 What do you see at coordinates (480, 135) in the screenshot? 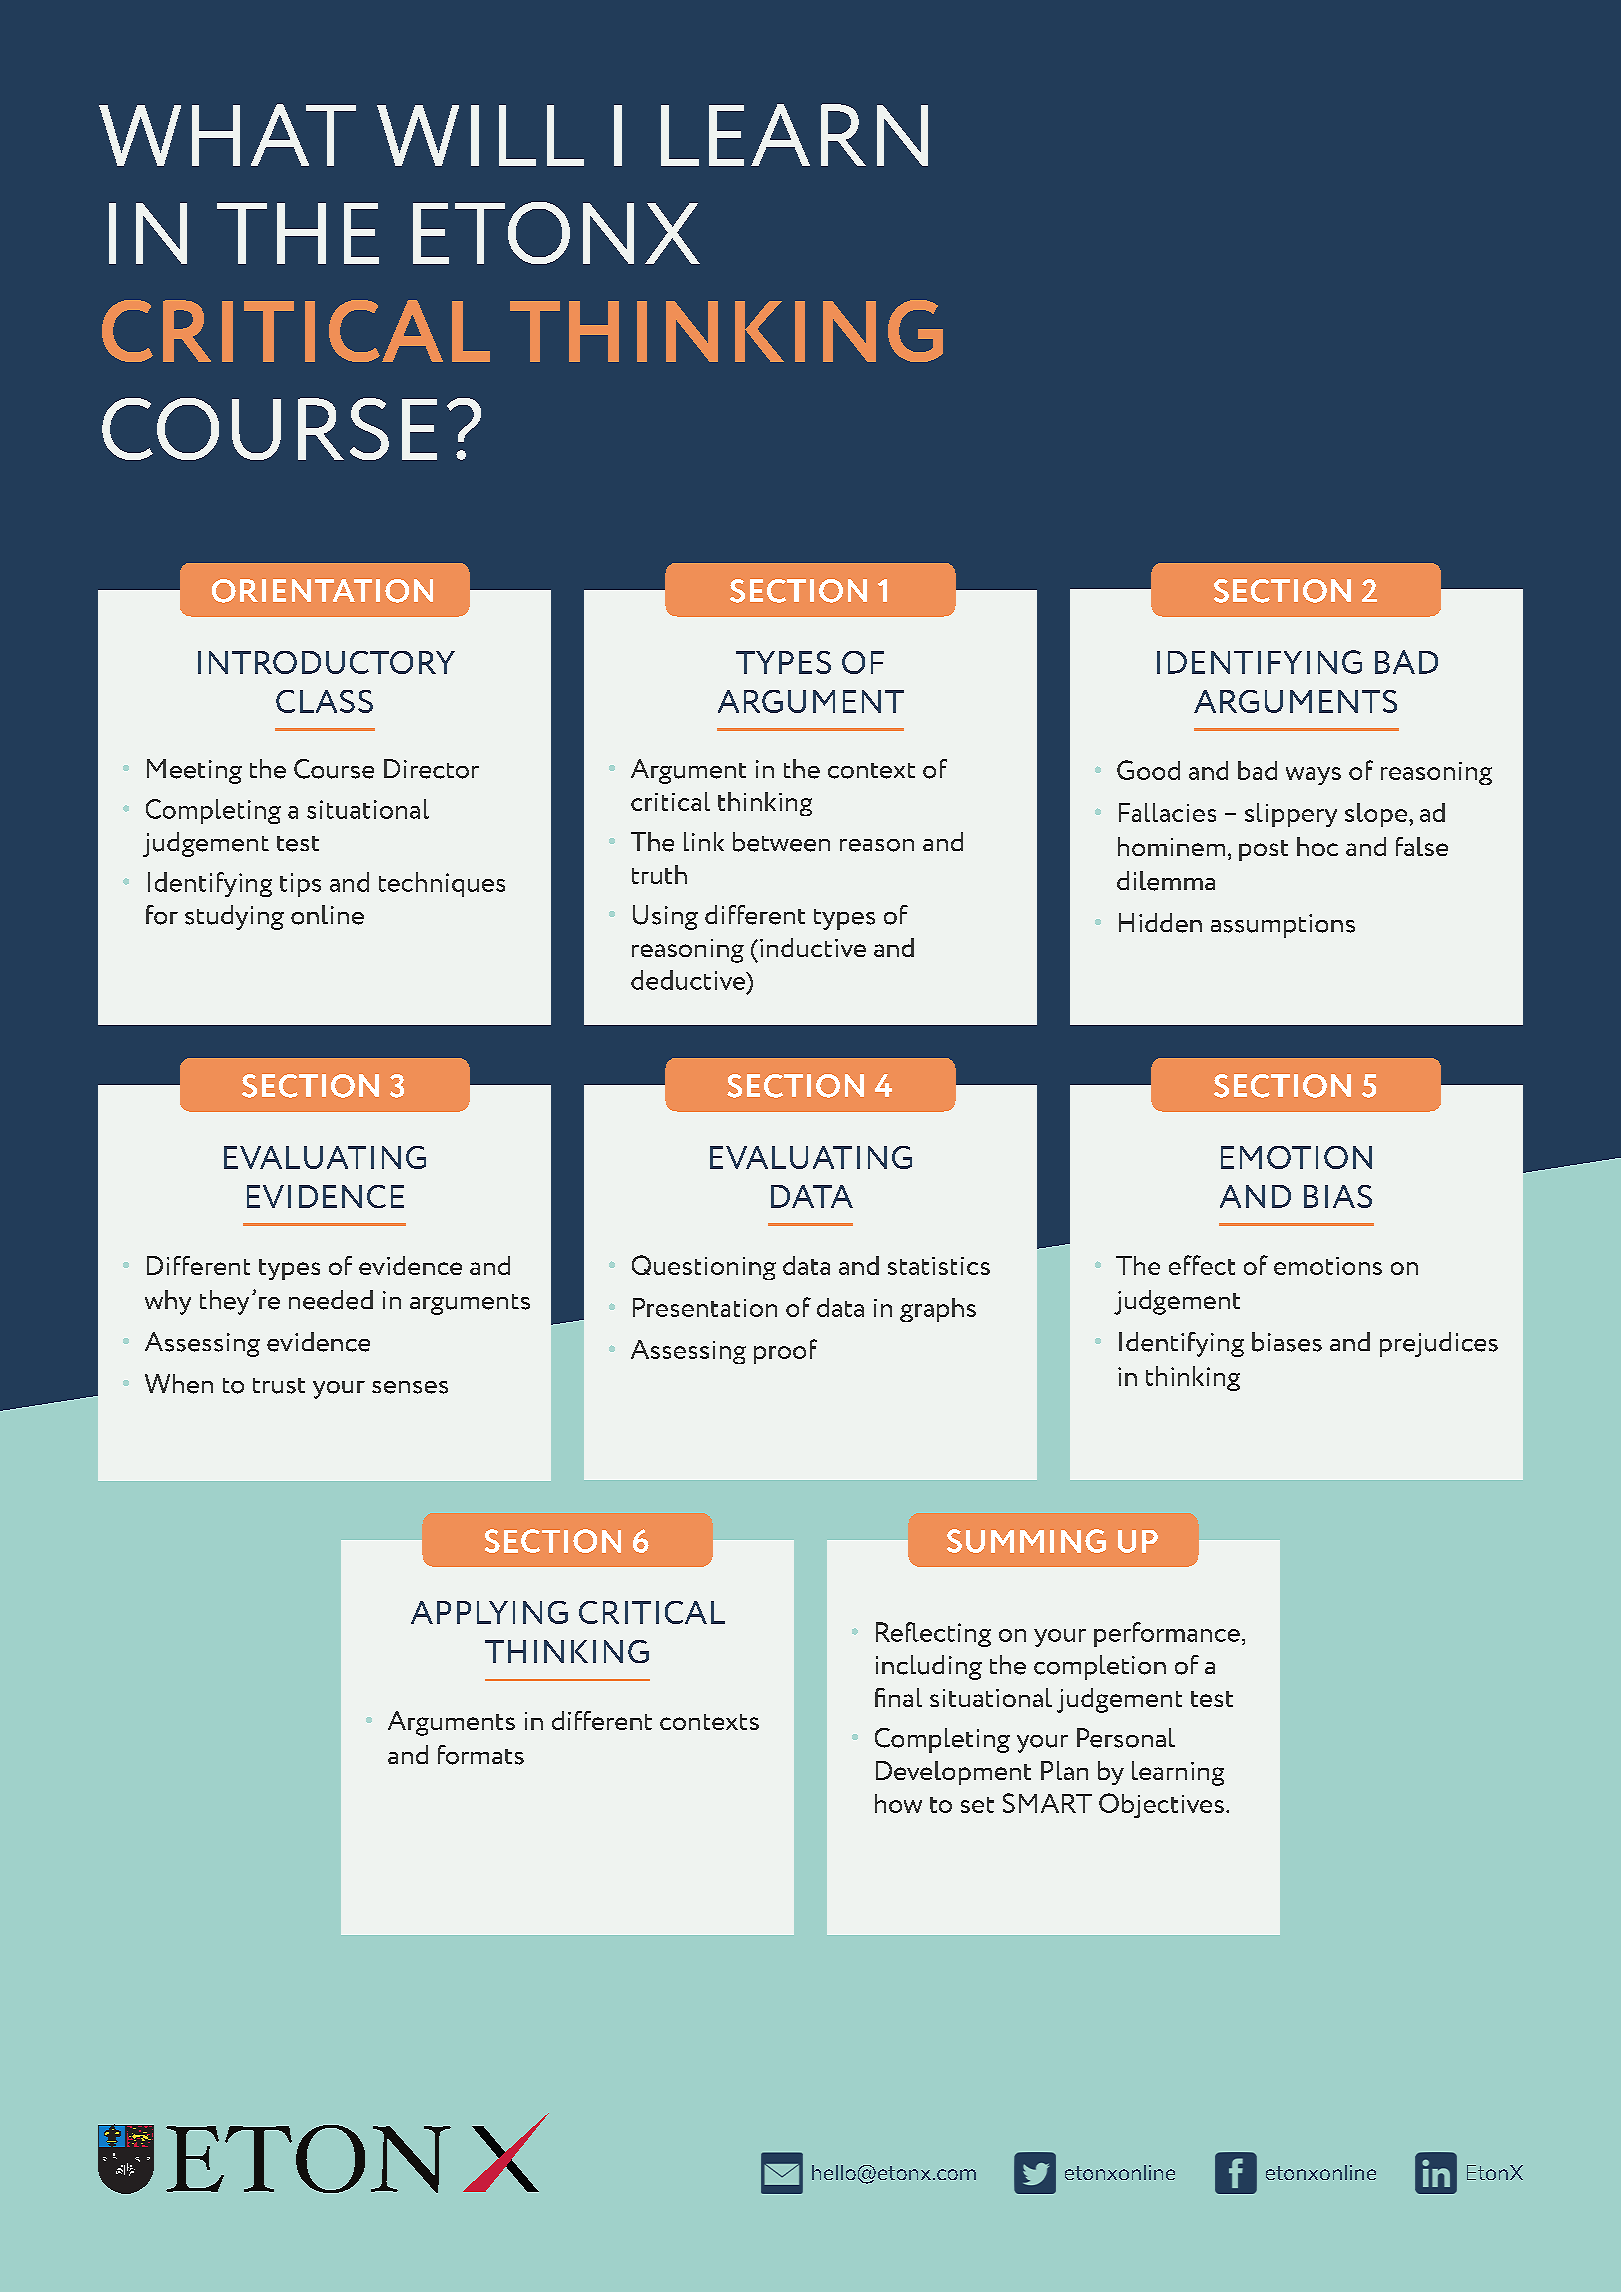
I see `WILL` at bounding box center [480, 135].
